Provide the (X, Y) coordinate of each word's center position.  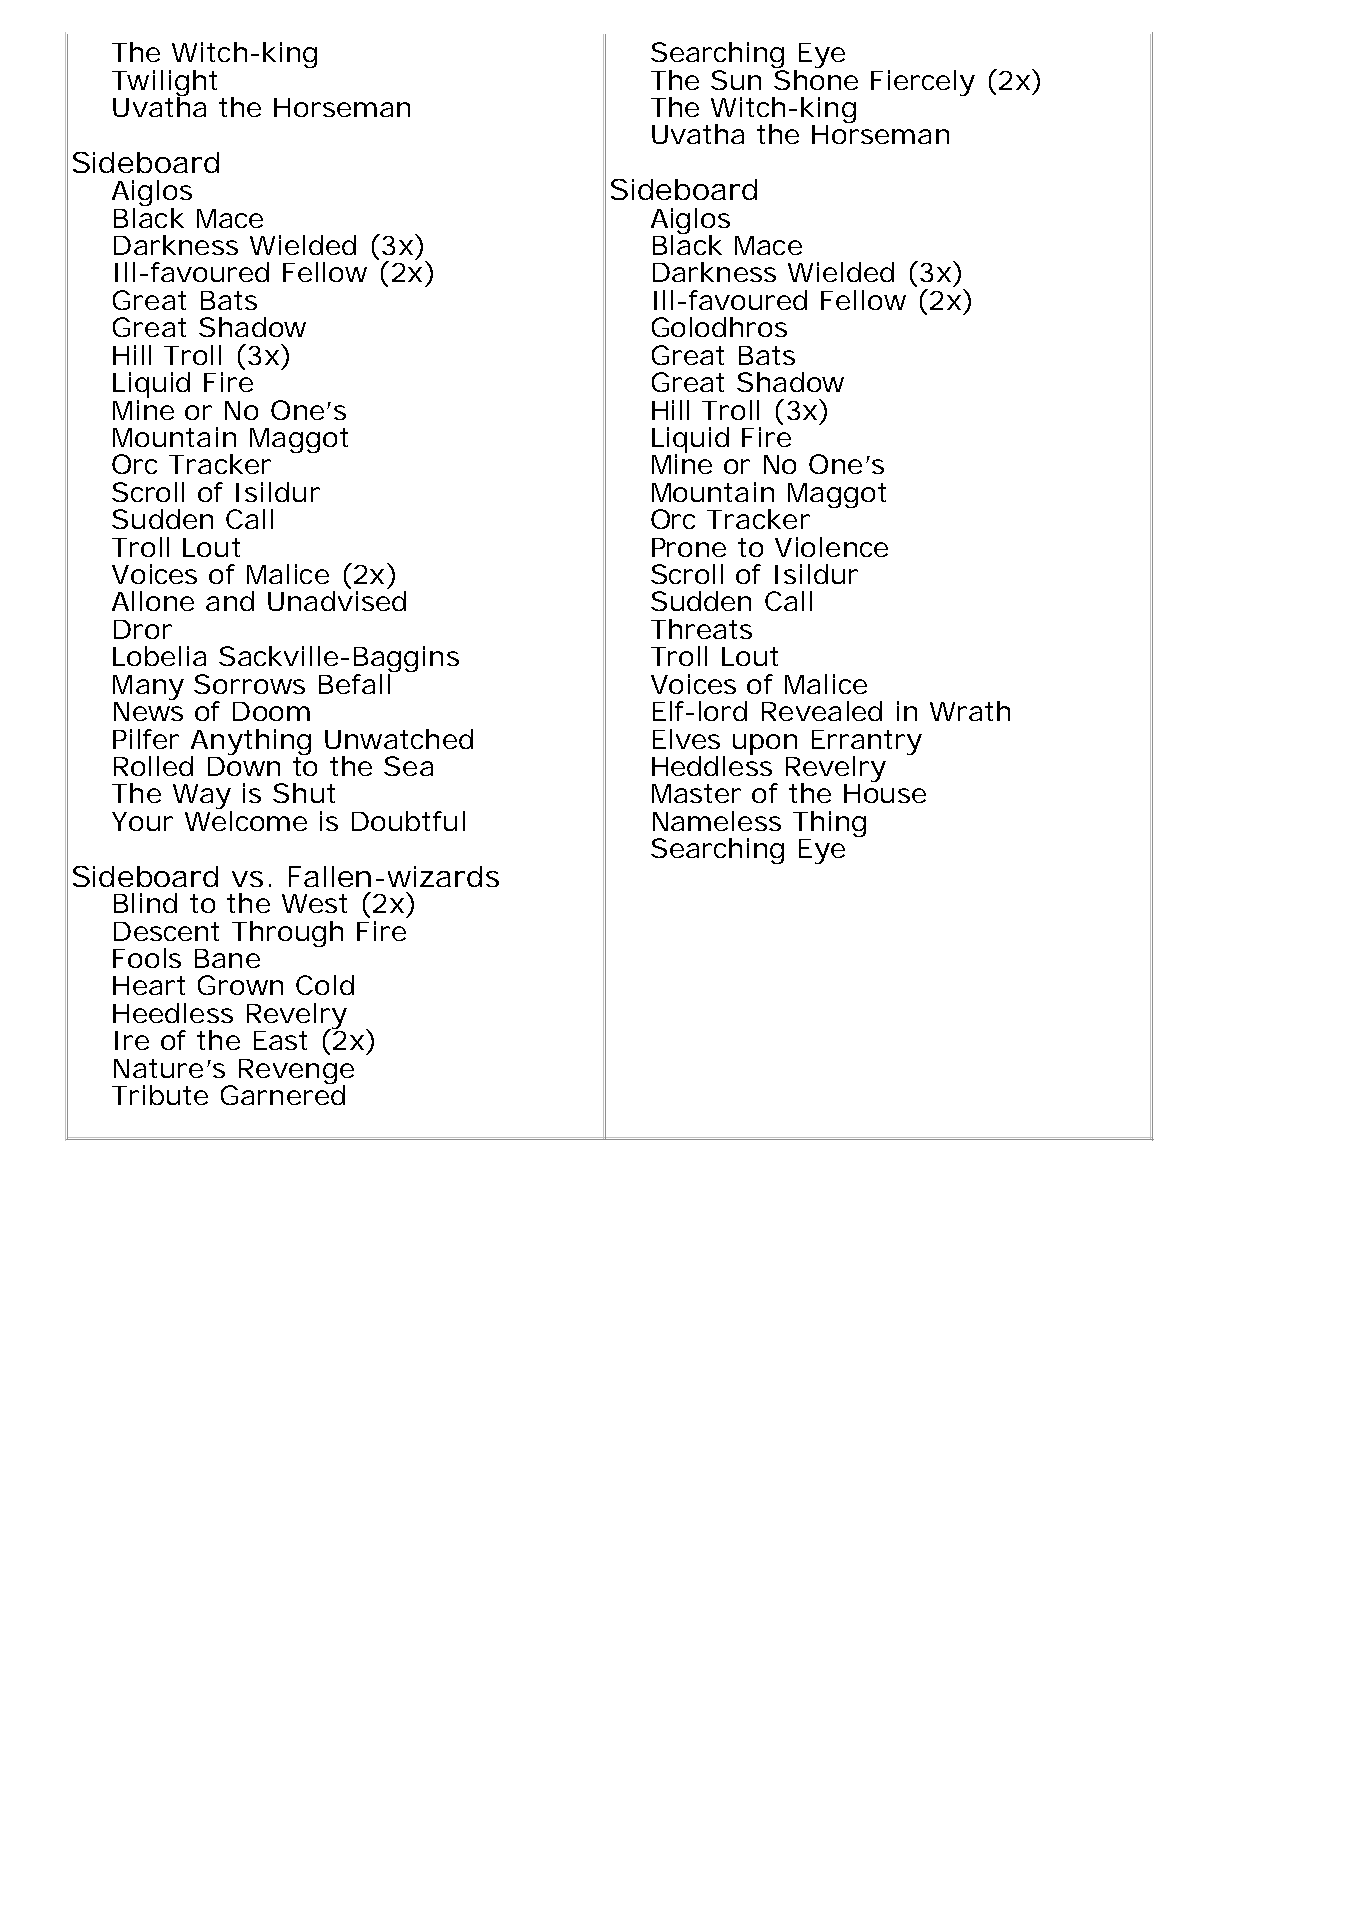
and (230, 601)
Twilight (164, 84)
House (885, 793)
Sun (736, 80)
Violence (831, 547)
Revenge (296, 1072)
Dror (143, 629)
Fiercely (923, 83)
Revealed (822, 711)
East (280, 1040)
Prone (689, 547)
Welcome (246, 821)
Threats (701, 629)
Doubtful (408, 821)
